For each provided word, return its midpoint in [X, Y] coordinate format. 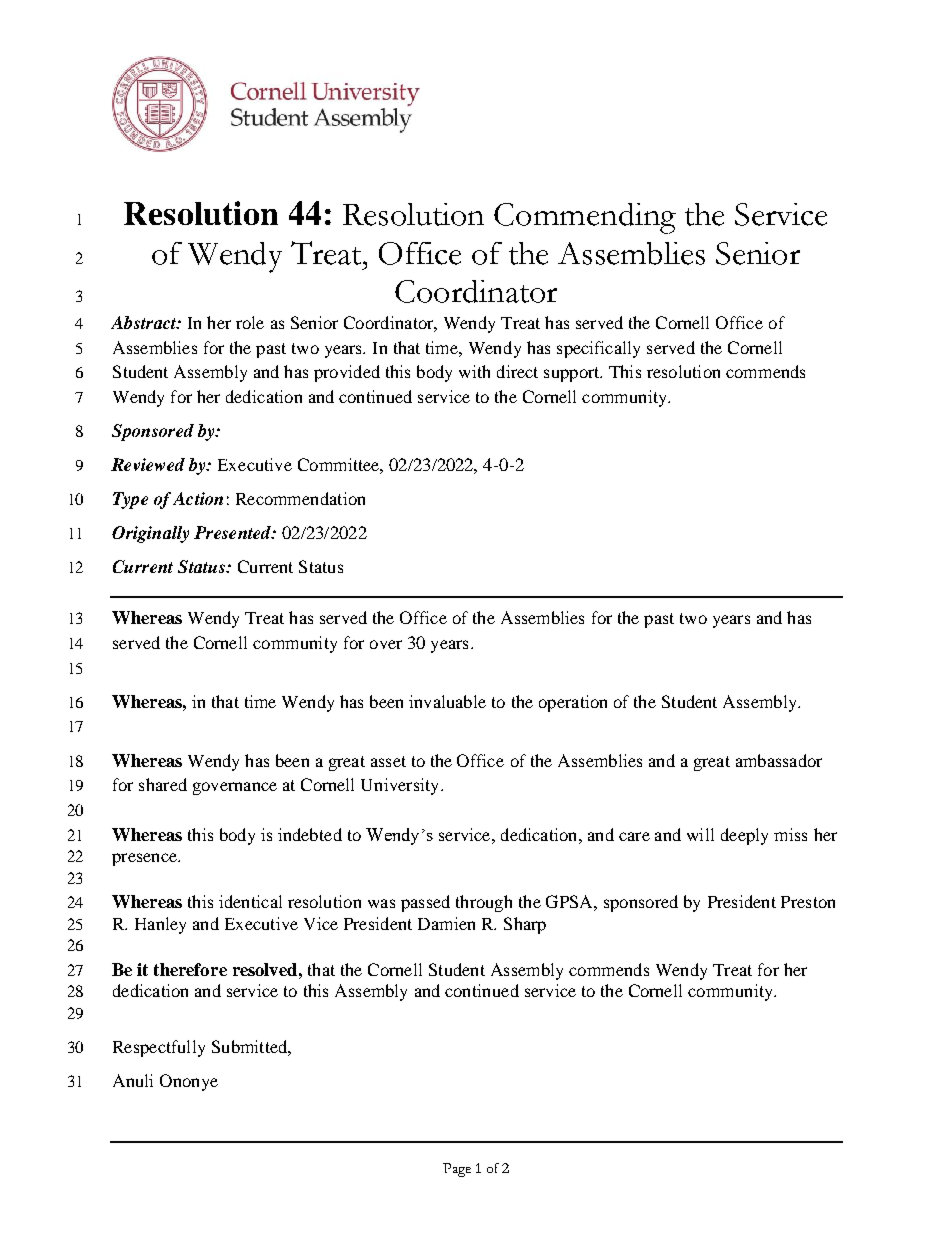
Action [198, 498]
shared [163, 784]
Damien [446, 923]
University [401, 786]
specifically [598, 349]
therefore [190, 969]
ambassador [779, 760]
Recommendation [300, 498]
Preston [808, 902]
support [573, 374]
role [250, 322]
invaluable [447, 701]
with [474, 371]
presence [145, 859]
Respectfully [159, 1048]
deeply [744, 836]
